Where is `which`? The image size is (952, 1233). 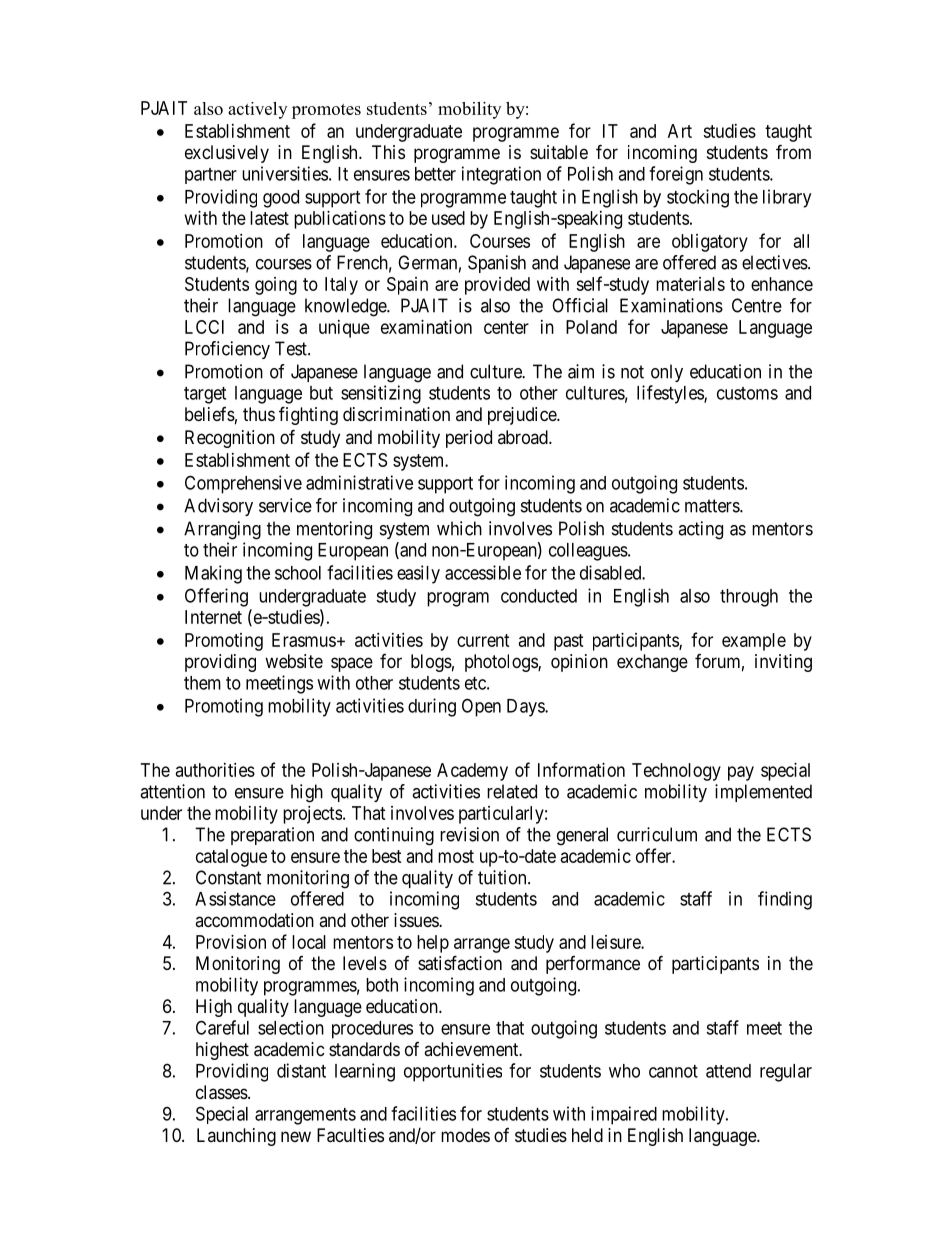 which is located at coordinates (459, 528).
